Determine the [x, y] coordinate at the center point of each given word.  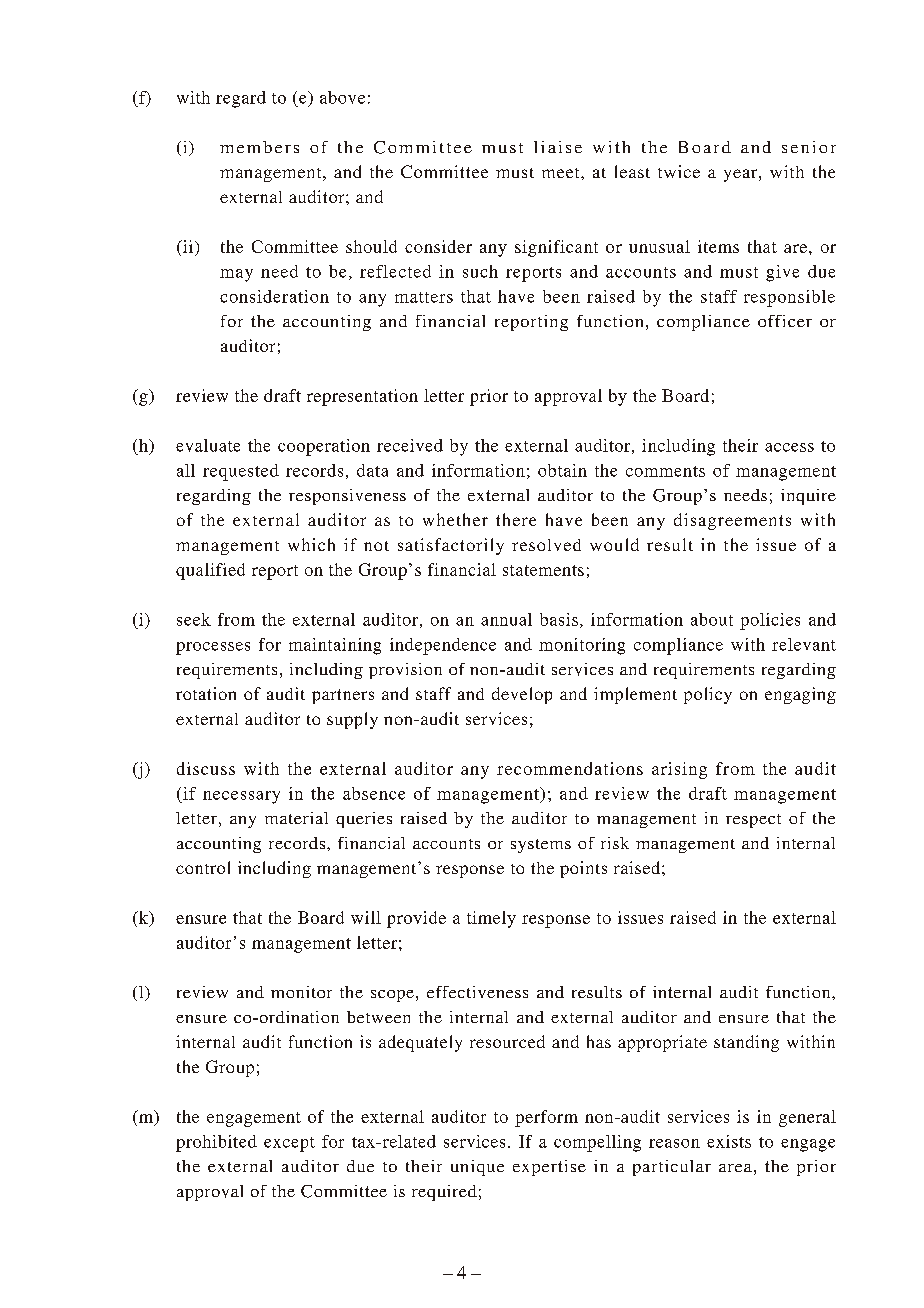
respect [753, 821]
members [259, 147]
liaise [558, 147]
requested [241, 472]
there [516, 519]
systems [541, 846]
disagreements [732, 521]
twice [679, 171]
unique [477, 1168]
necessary [241, 797]
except [289, 1144]
